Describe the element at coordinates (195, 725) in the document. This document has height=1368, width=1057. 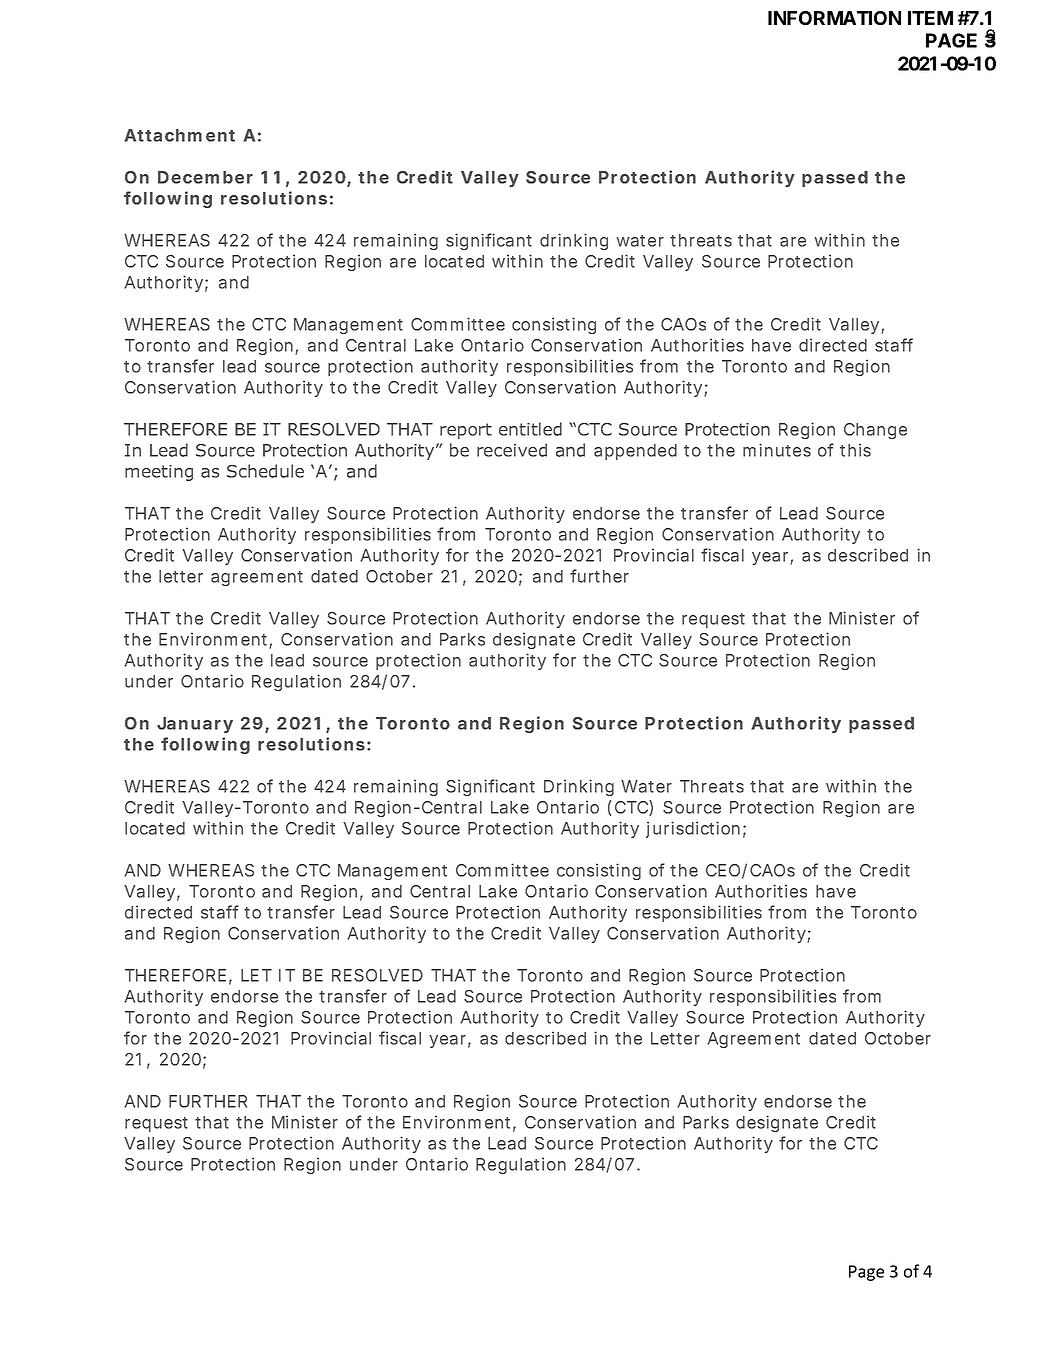
I see `January` at that location.
